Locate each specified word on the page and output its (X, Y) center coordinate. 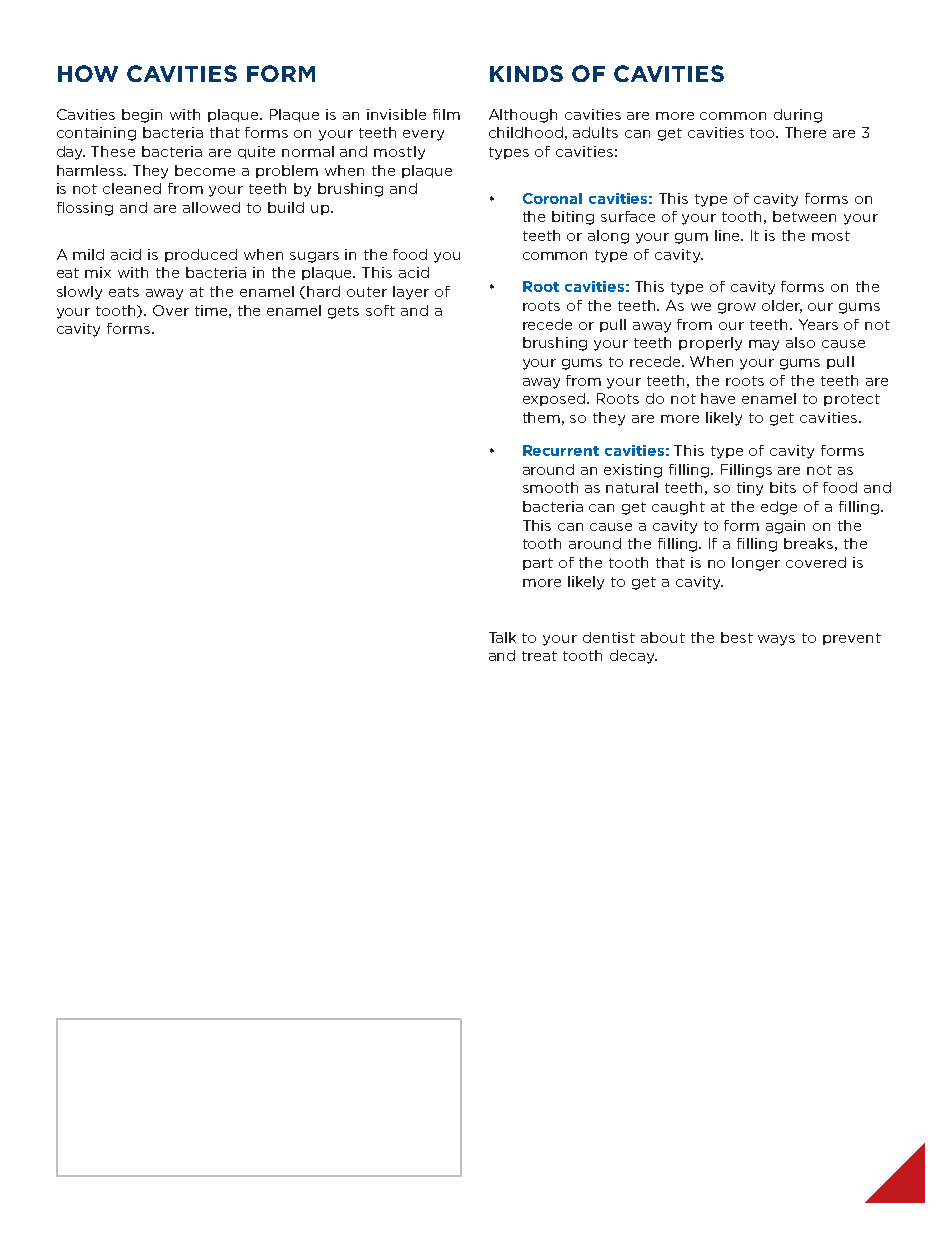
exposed (555, 399)
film (446, 114)
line (729, 235)
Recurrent (561, 450)
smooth (550, 487)
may (764, 345)
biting (573, 218)
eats (124, 292)
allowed (211, 207)
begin (142, 116)
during (798, 116)
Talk (502, 637)
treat (539, 656)
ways (776, 640)
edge (779, 508)
